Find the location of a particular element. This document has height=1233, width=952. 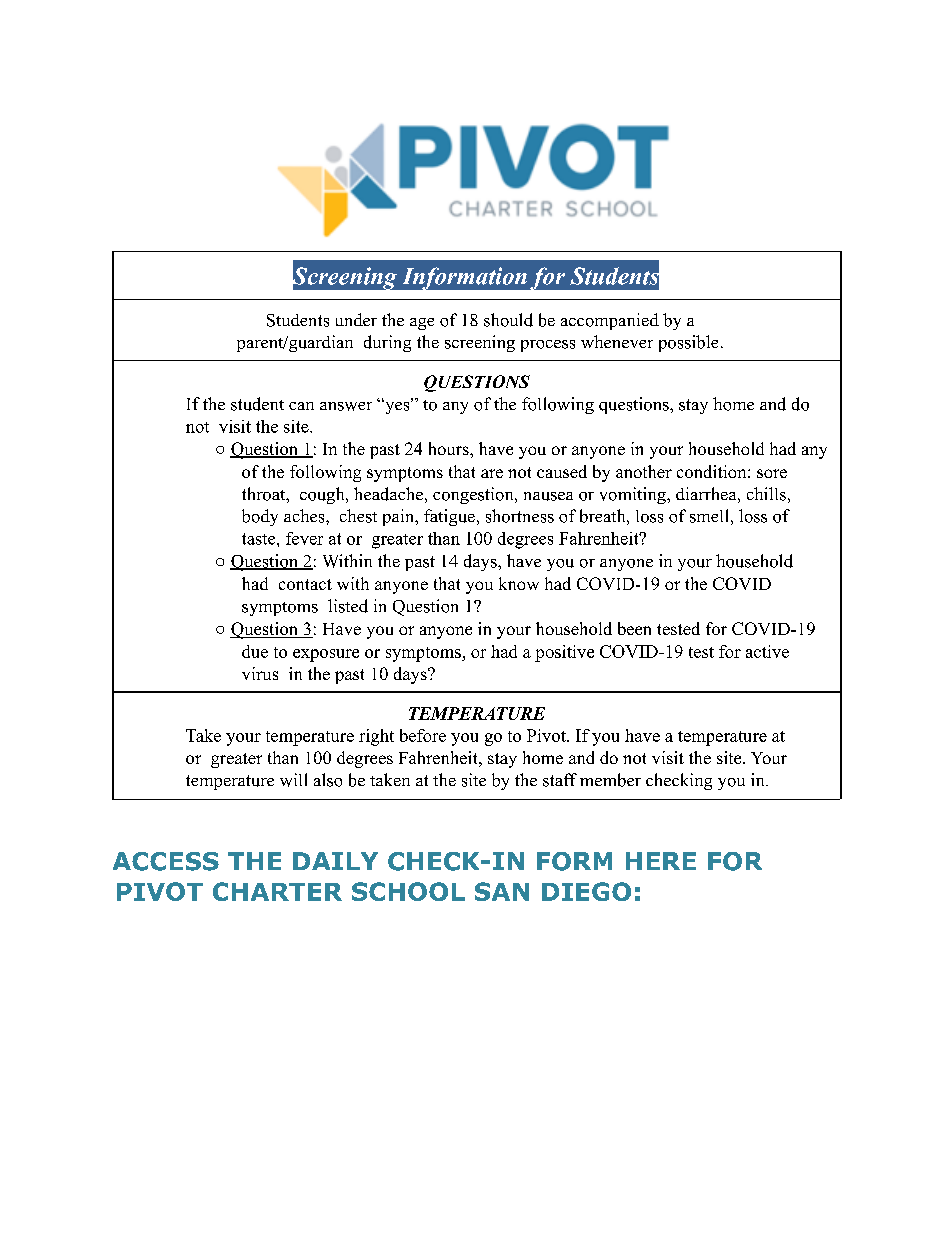

hours is located at coordinates (450, 448).
